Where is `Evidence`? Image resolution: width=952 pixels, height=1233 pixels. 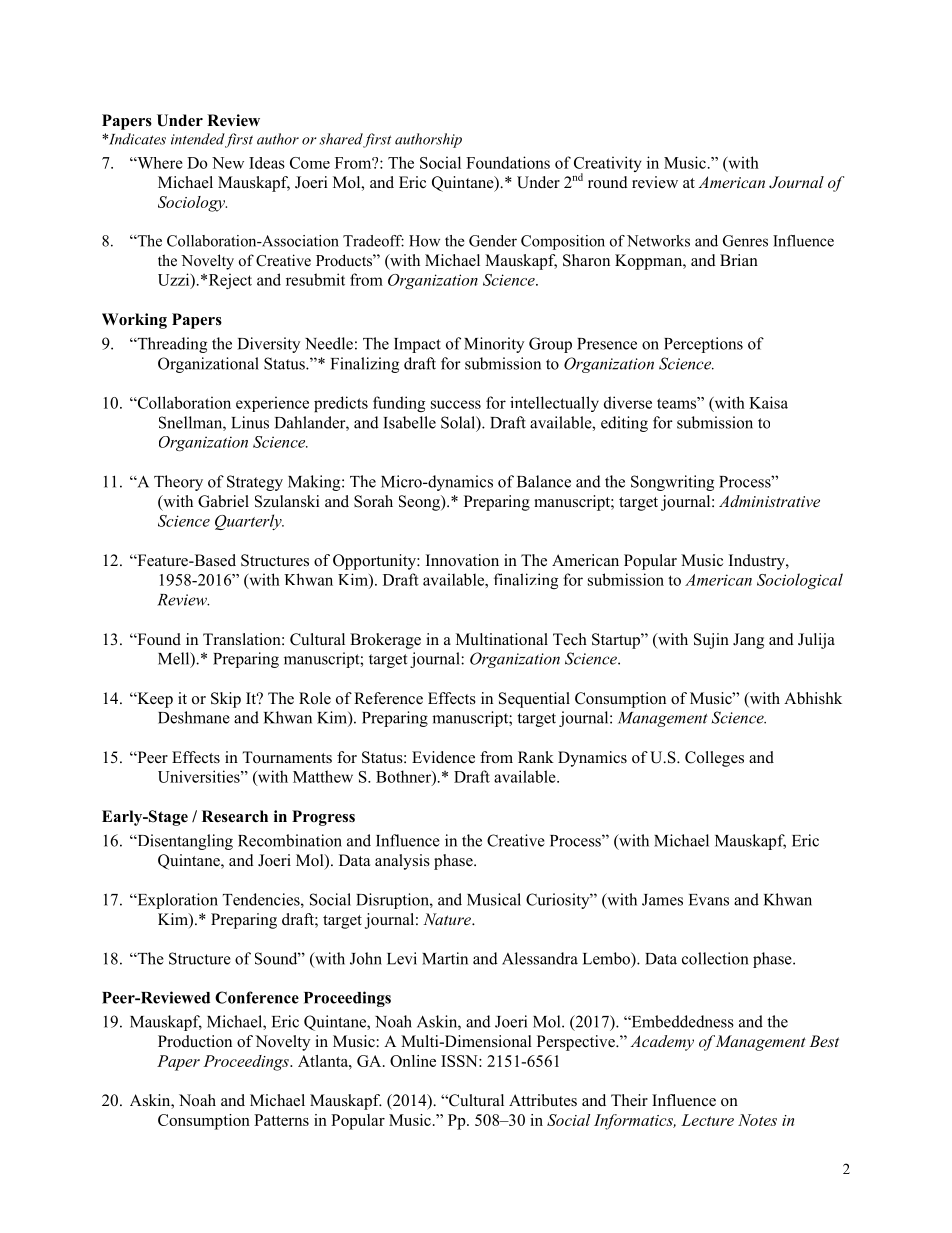
Evidence is located at coordinates (443, 757).
